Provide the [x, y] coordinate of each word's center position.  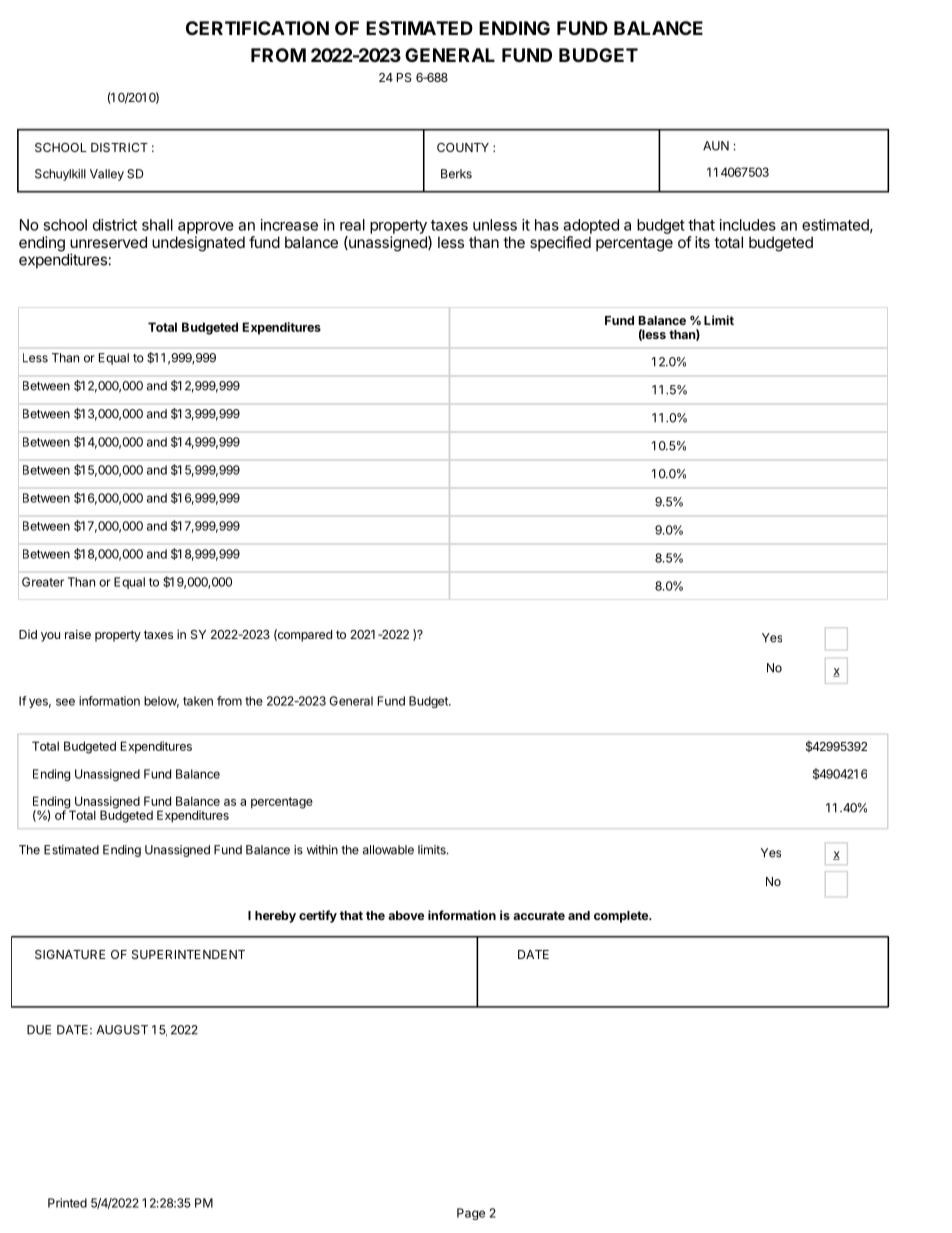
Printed [67, 1203]
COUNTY [463, 147]
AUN [716, 146]
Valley [107, 175]
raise [78, 634]
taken [198, 701]
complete [622, 917]
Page [471, 1214]
